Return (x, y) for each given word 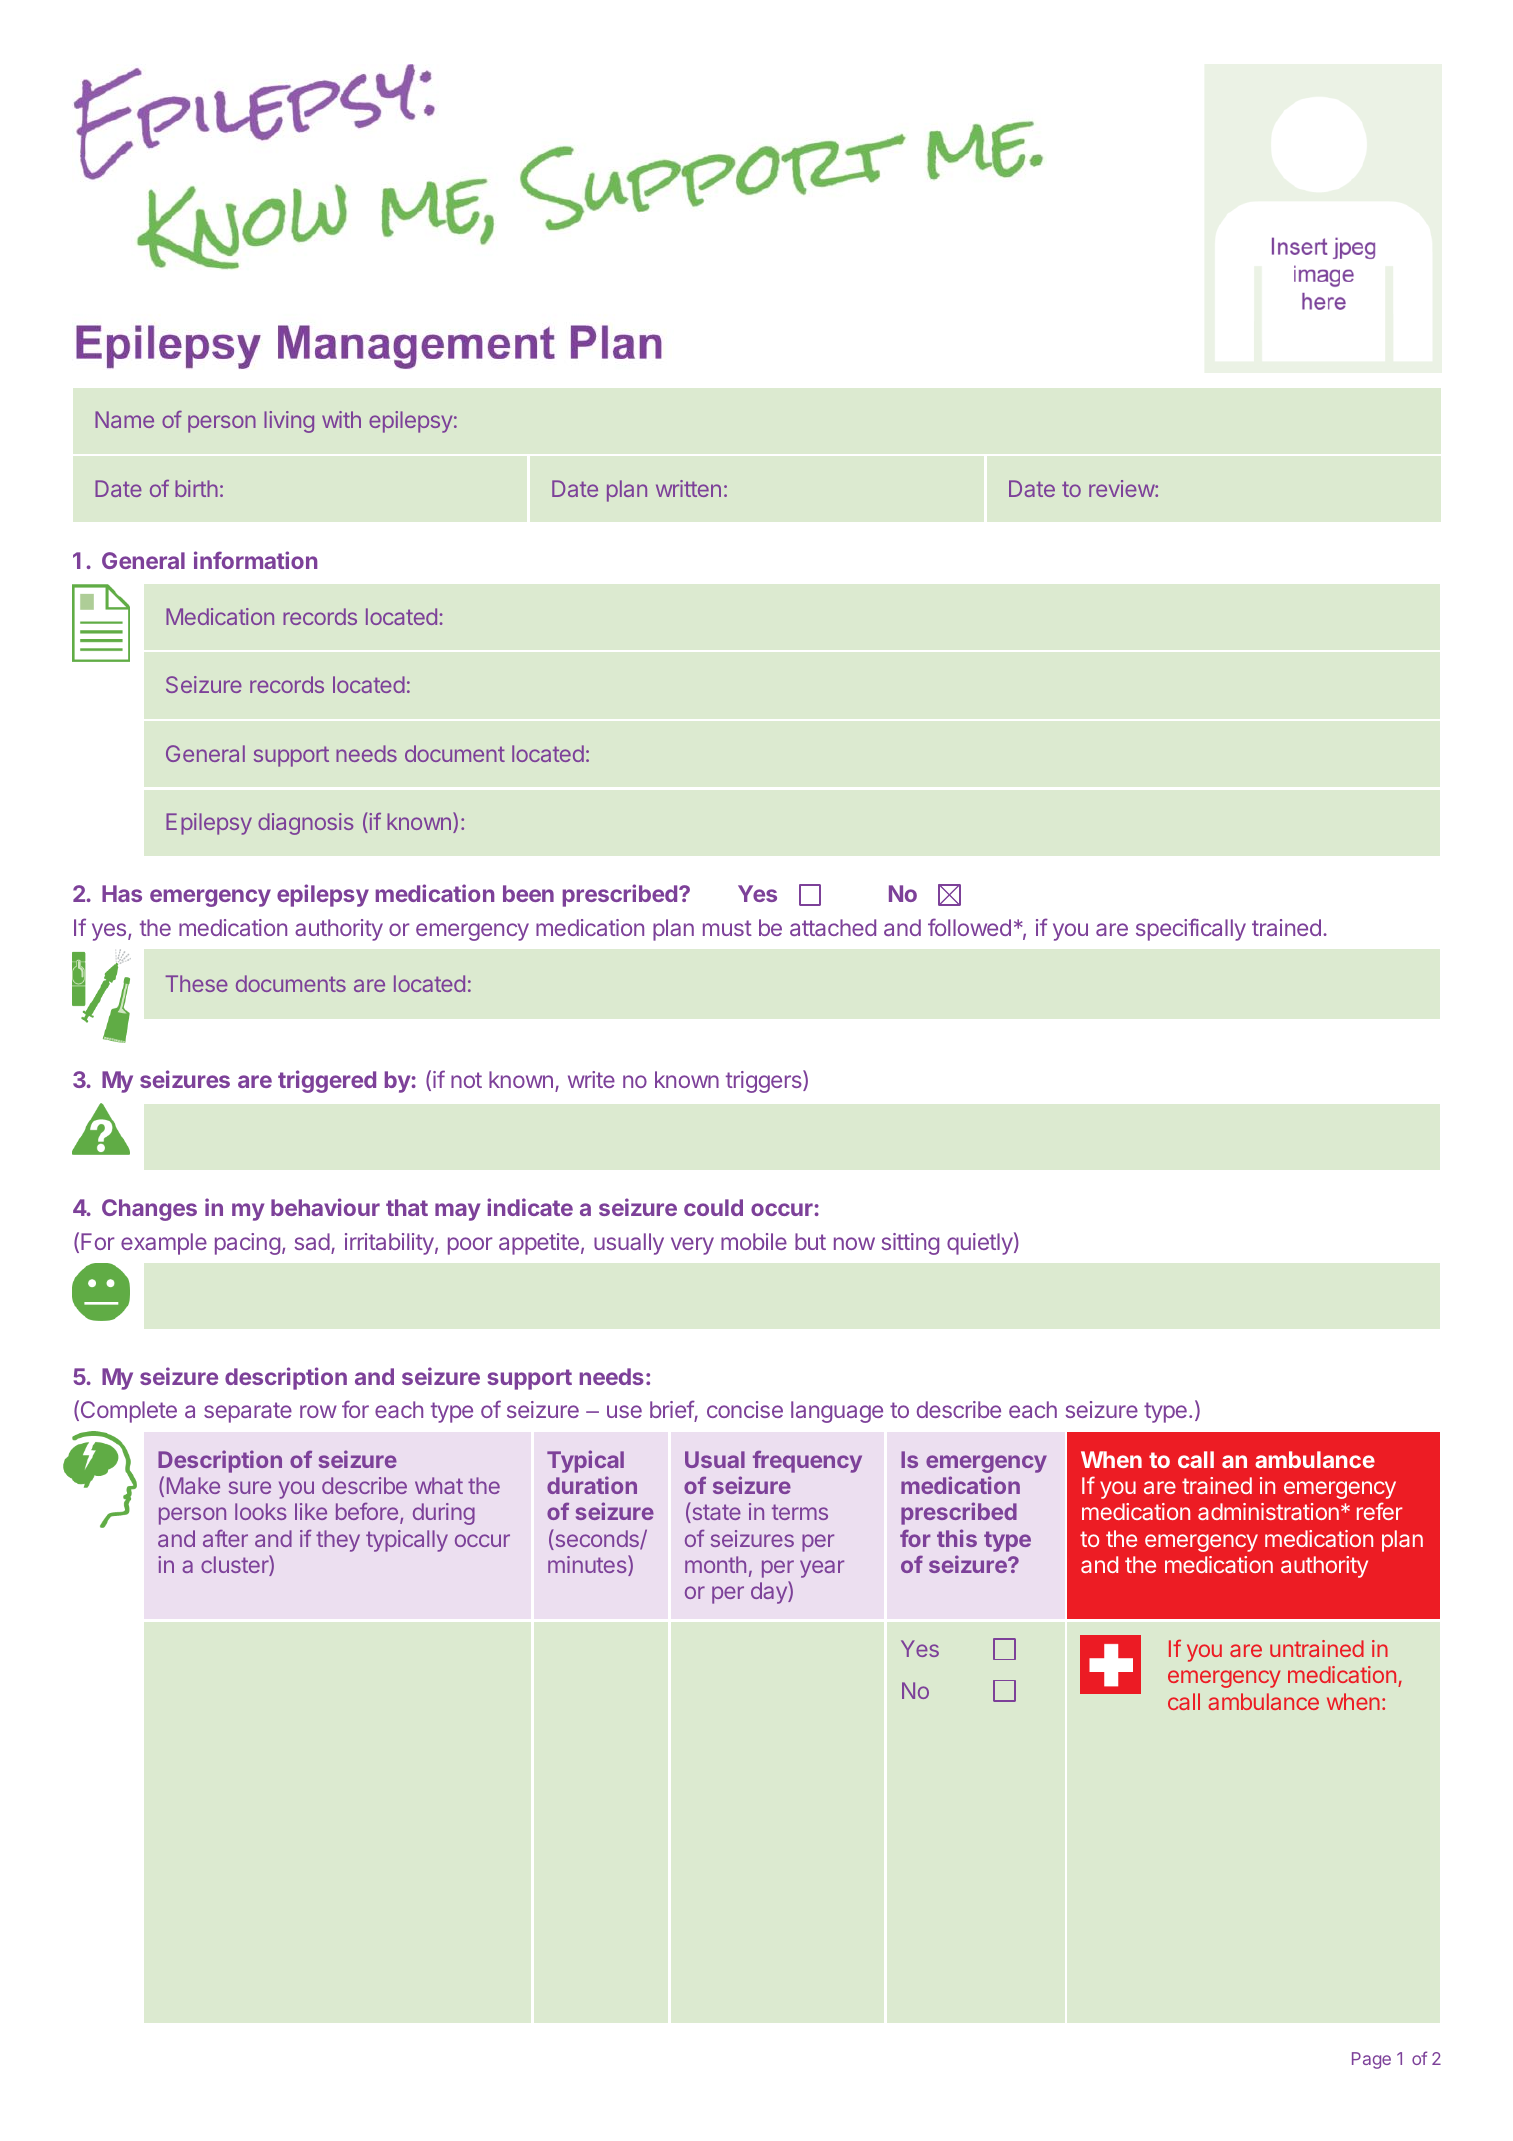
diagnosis (305, 824)
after (225, 1538)
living (289, 422)
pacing (247, 1244)
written (688, 488)
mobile (754, 1241)
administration (1268, 1511)
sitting (910, 1244)
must (727, 928)
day (770, 1592)
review (1122, 488)
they (338, 1541)
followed (969, 927)
